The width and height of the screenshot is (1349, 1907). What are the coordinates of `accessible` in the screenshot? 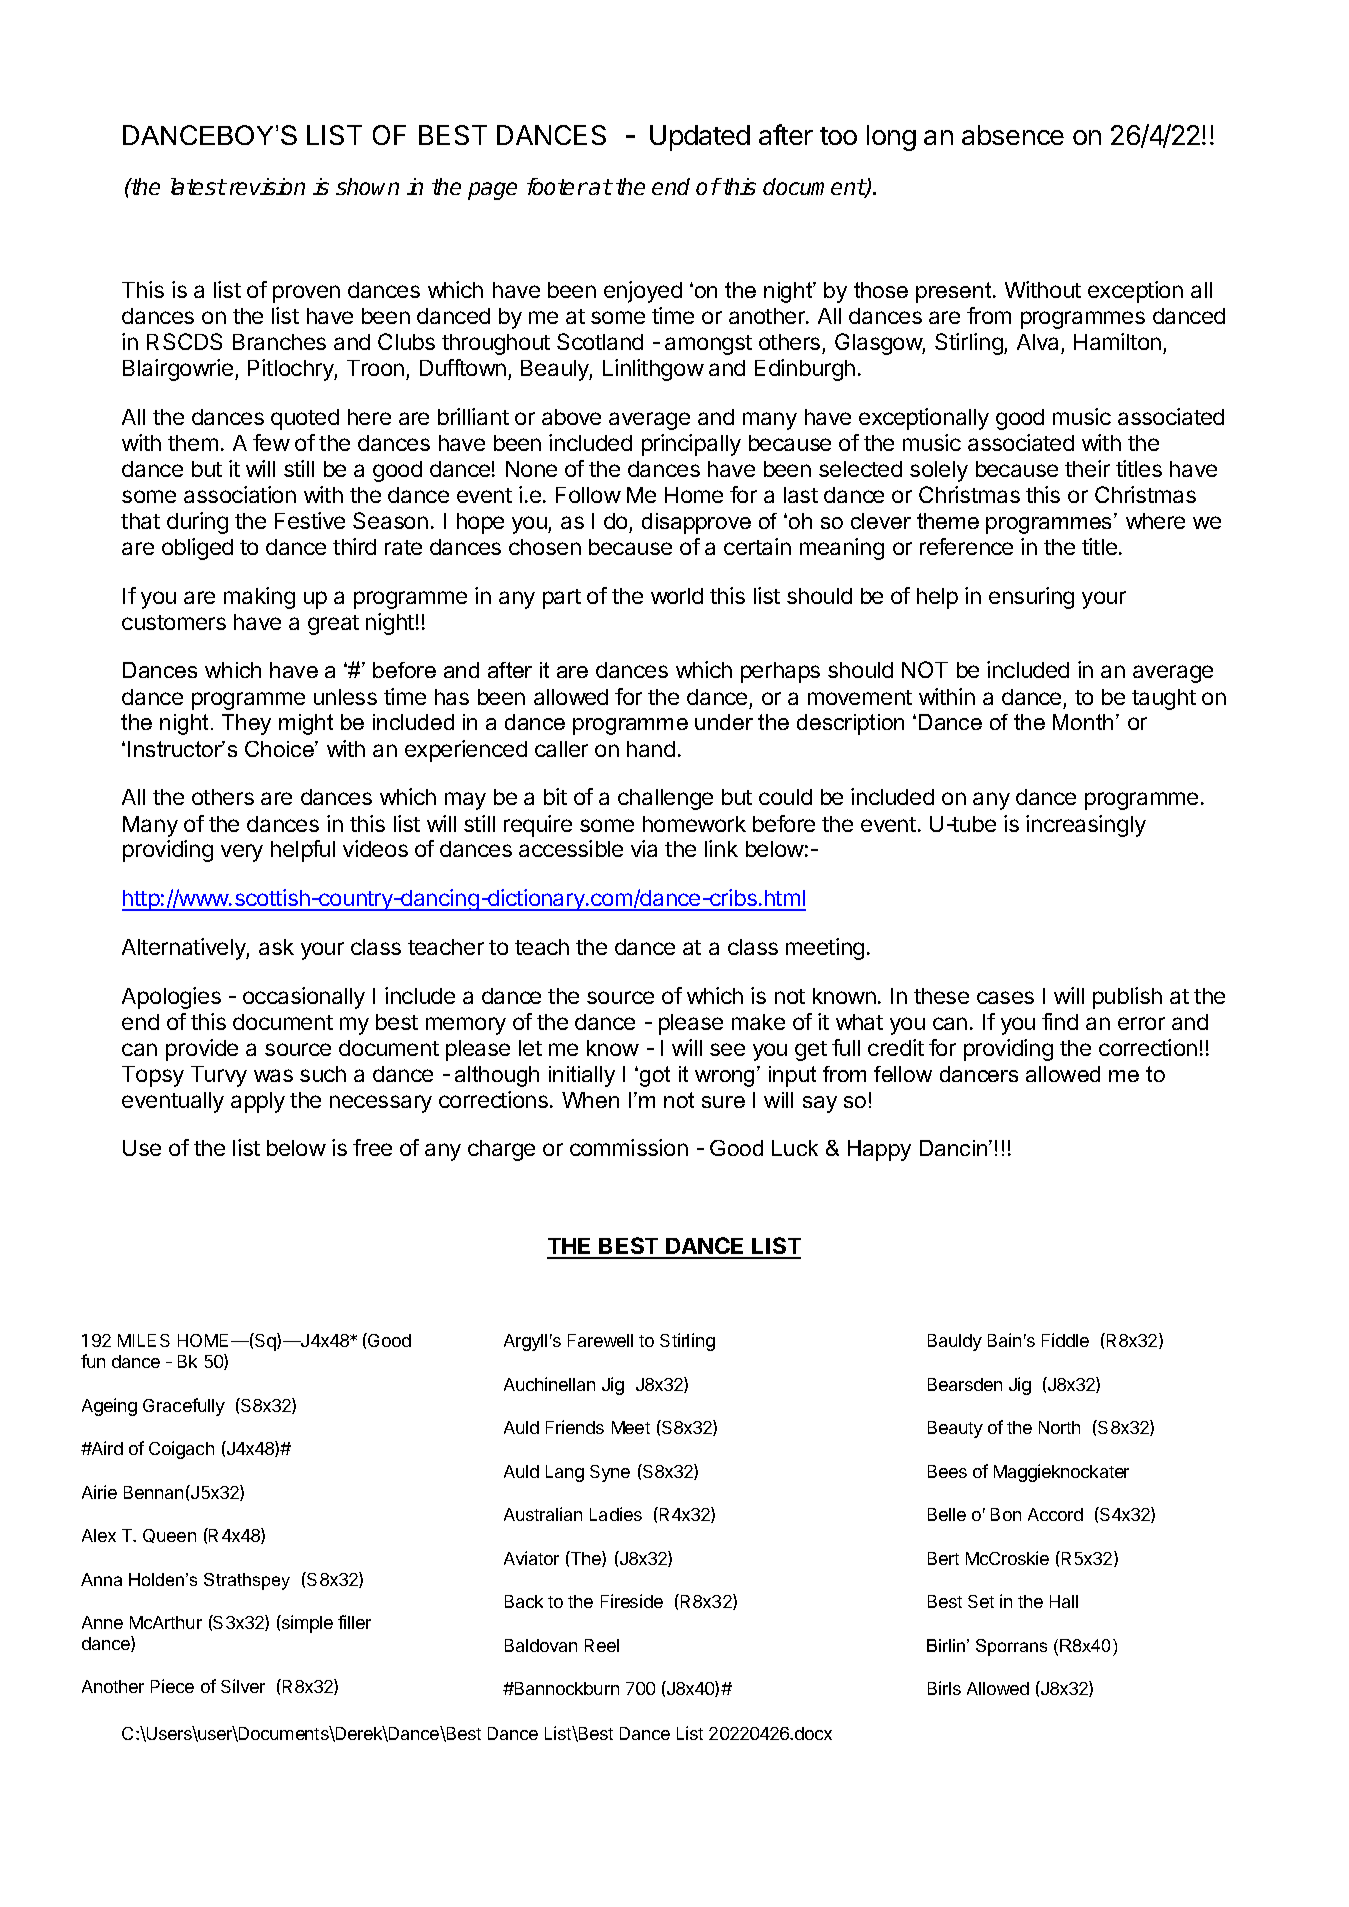 It's located at (571, 848).
